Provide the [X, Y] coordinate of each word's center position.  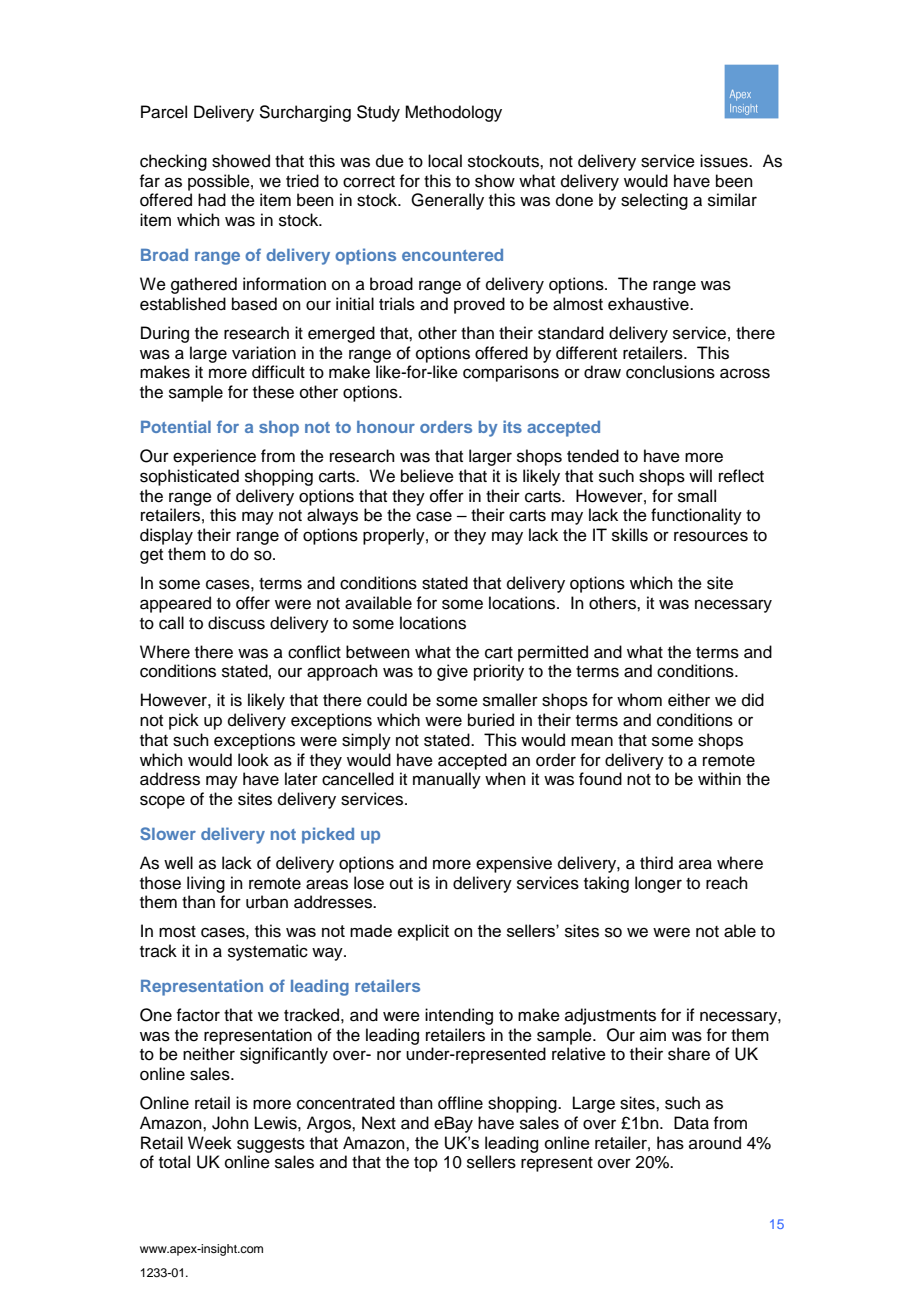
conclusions [670, 372]
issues [725, 161]
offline [460, 1103]
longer [658, 884]
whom [639, 700]
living [206, 884]
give [452, 672]
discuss [236, 623]
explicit [423, 932]
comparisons [511, 373]
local [445, 161]
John [230, 1123]
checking [173, 162]
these [273, 392]
